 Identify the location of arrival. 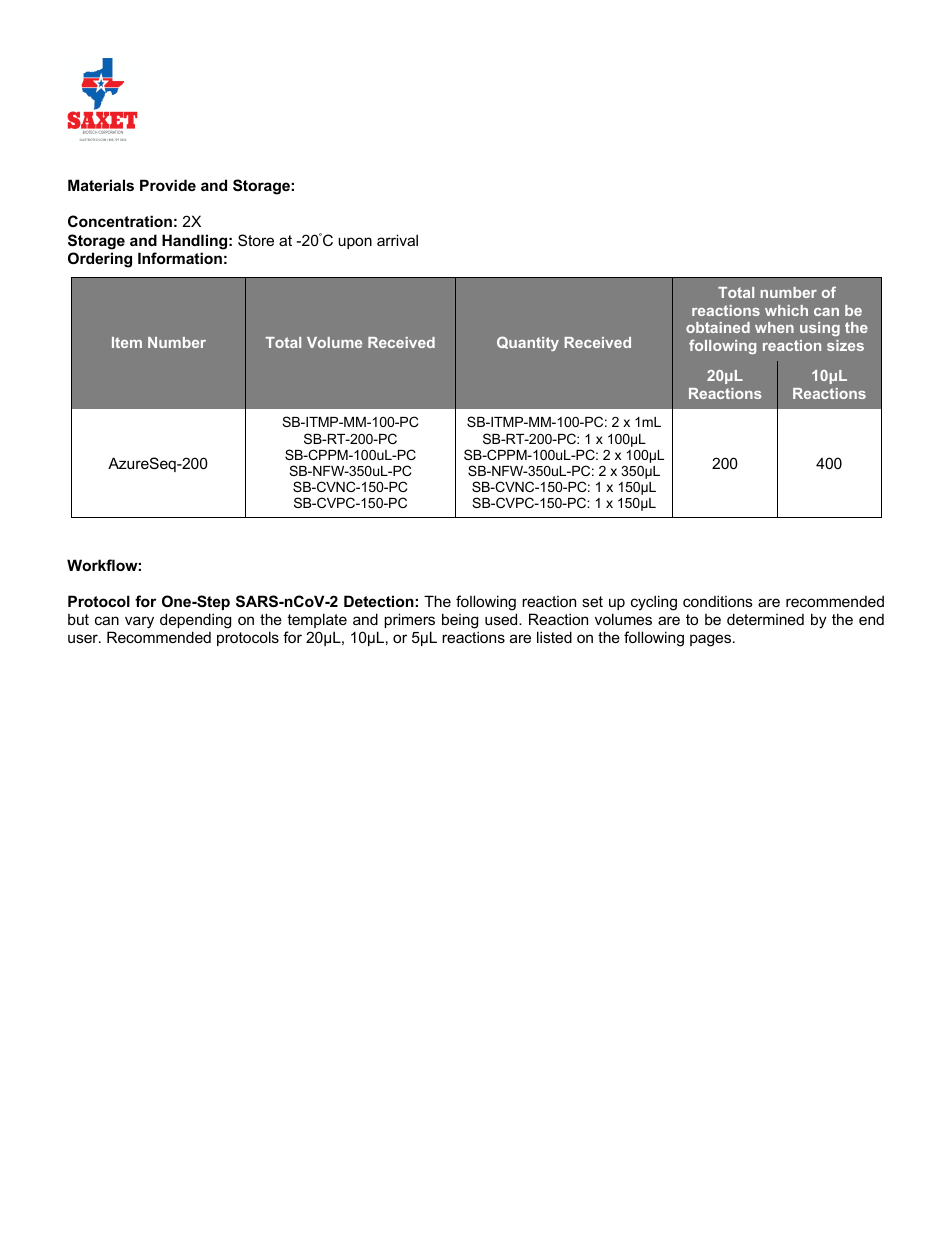
(397, 240).
